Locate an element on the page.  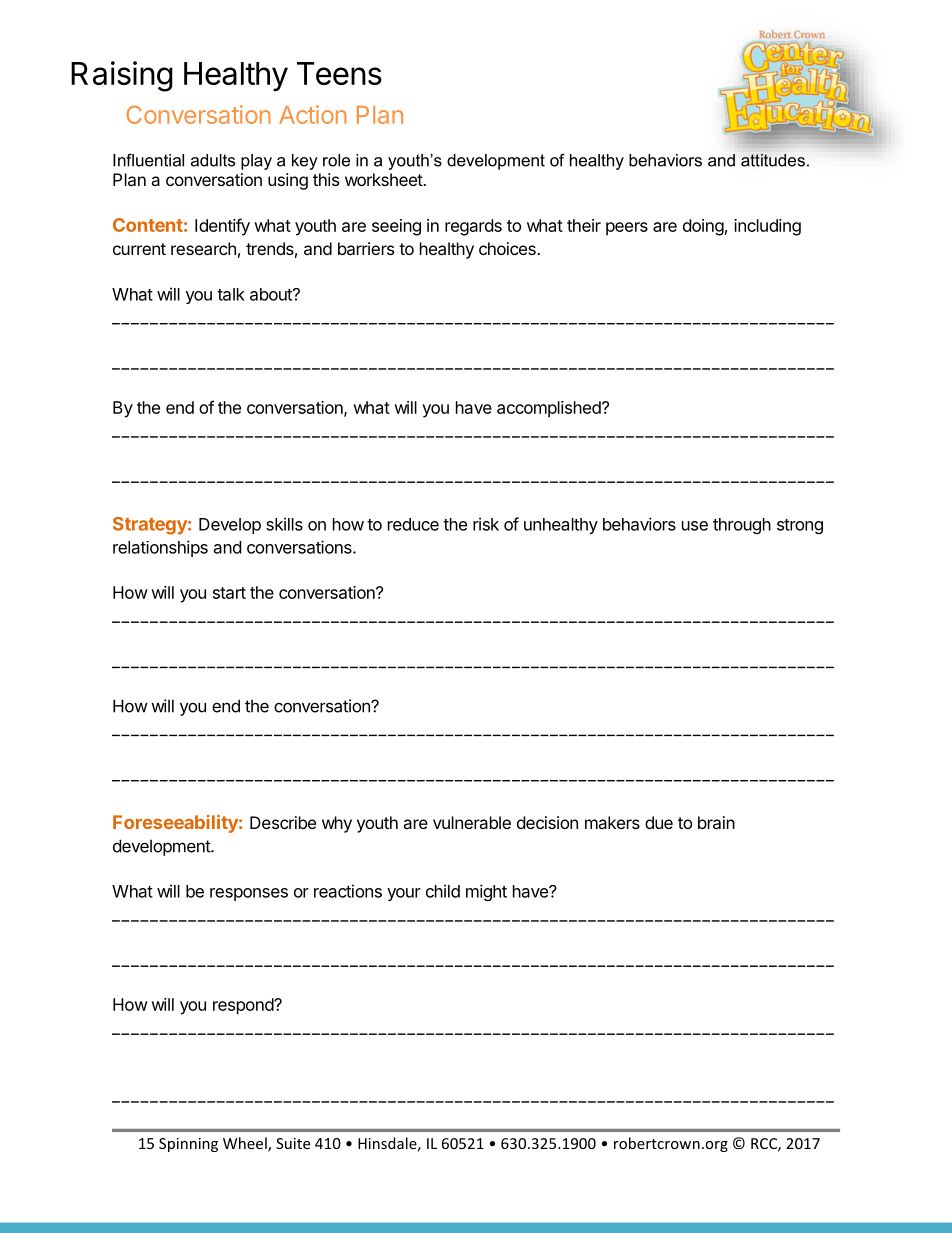
Suite is located at coordinates (293, 1143).
